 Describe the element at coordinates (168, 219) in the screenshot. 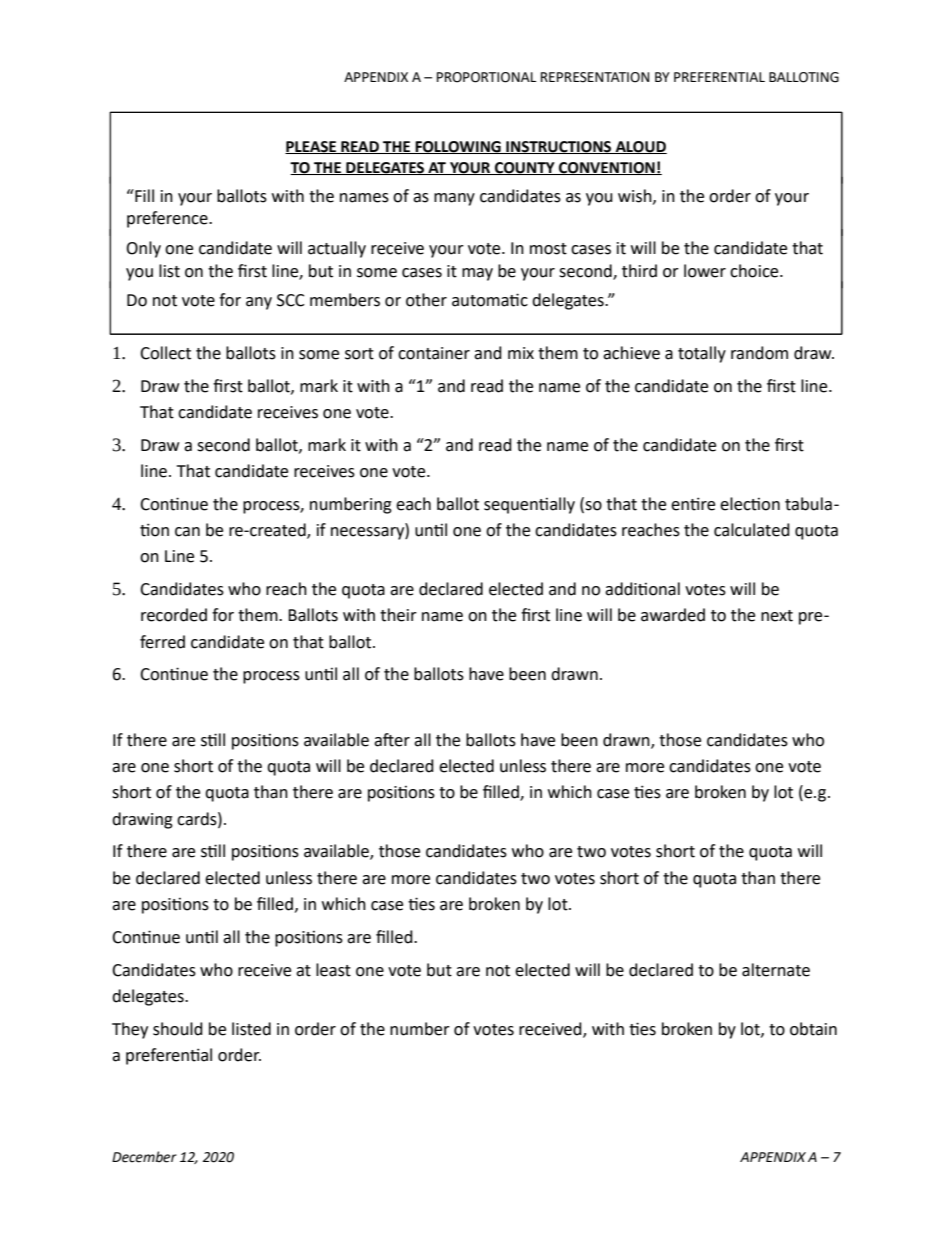

I see `preference` at that location.
